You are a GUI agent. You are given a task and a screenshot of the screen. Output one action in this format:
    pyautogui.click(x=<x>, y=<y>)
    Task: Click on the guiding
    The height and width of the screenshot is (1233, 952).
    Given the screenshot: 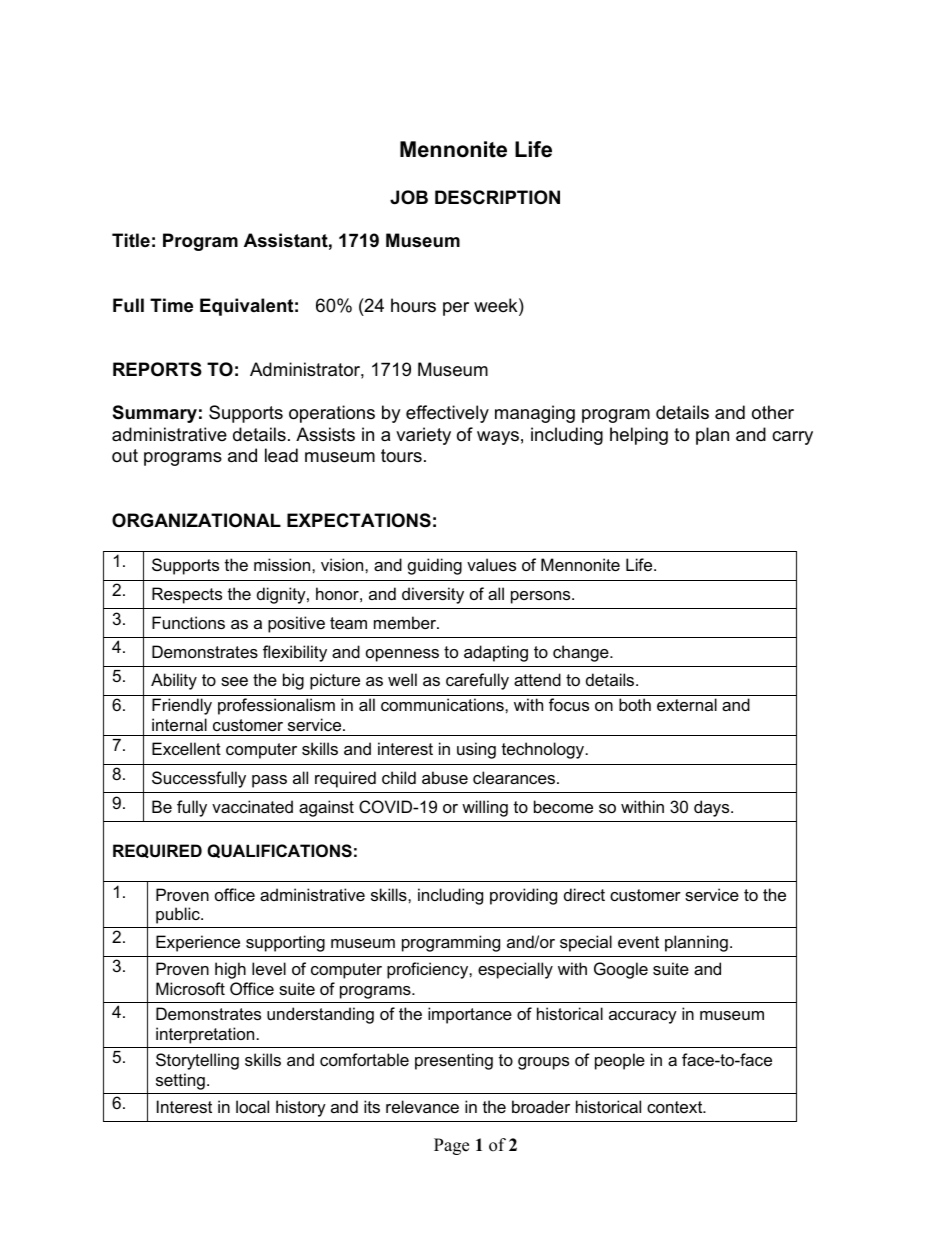 What is the action you would take?
    pyautogui.click(x=435, y=566)
